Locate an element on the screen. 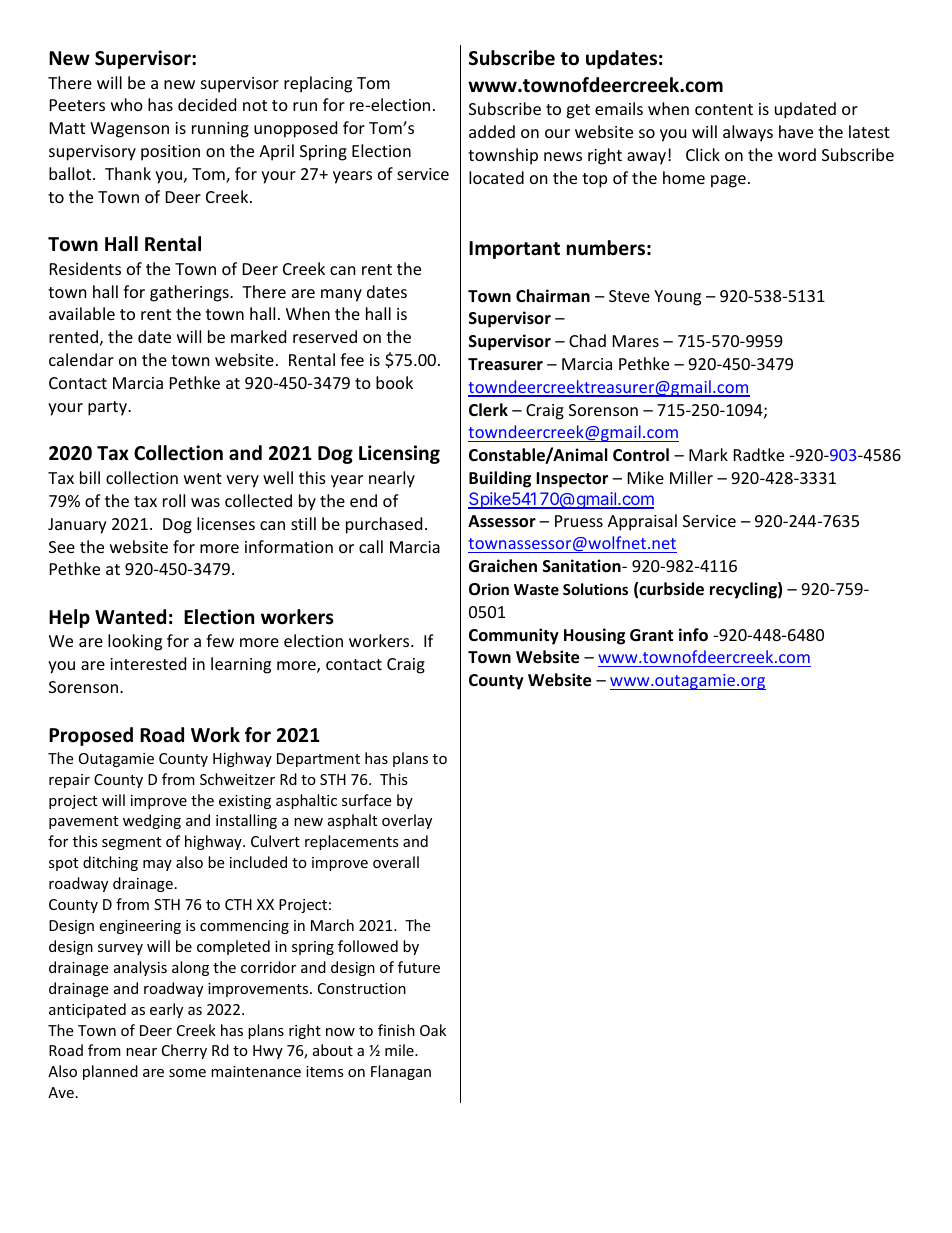 This screenshot has height=1233, width=952. have is located at coordinates (796, 131).
